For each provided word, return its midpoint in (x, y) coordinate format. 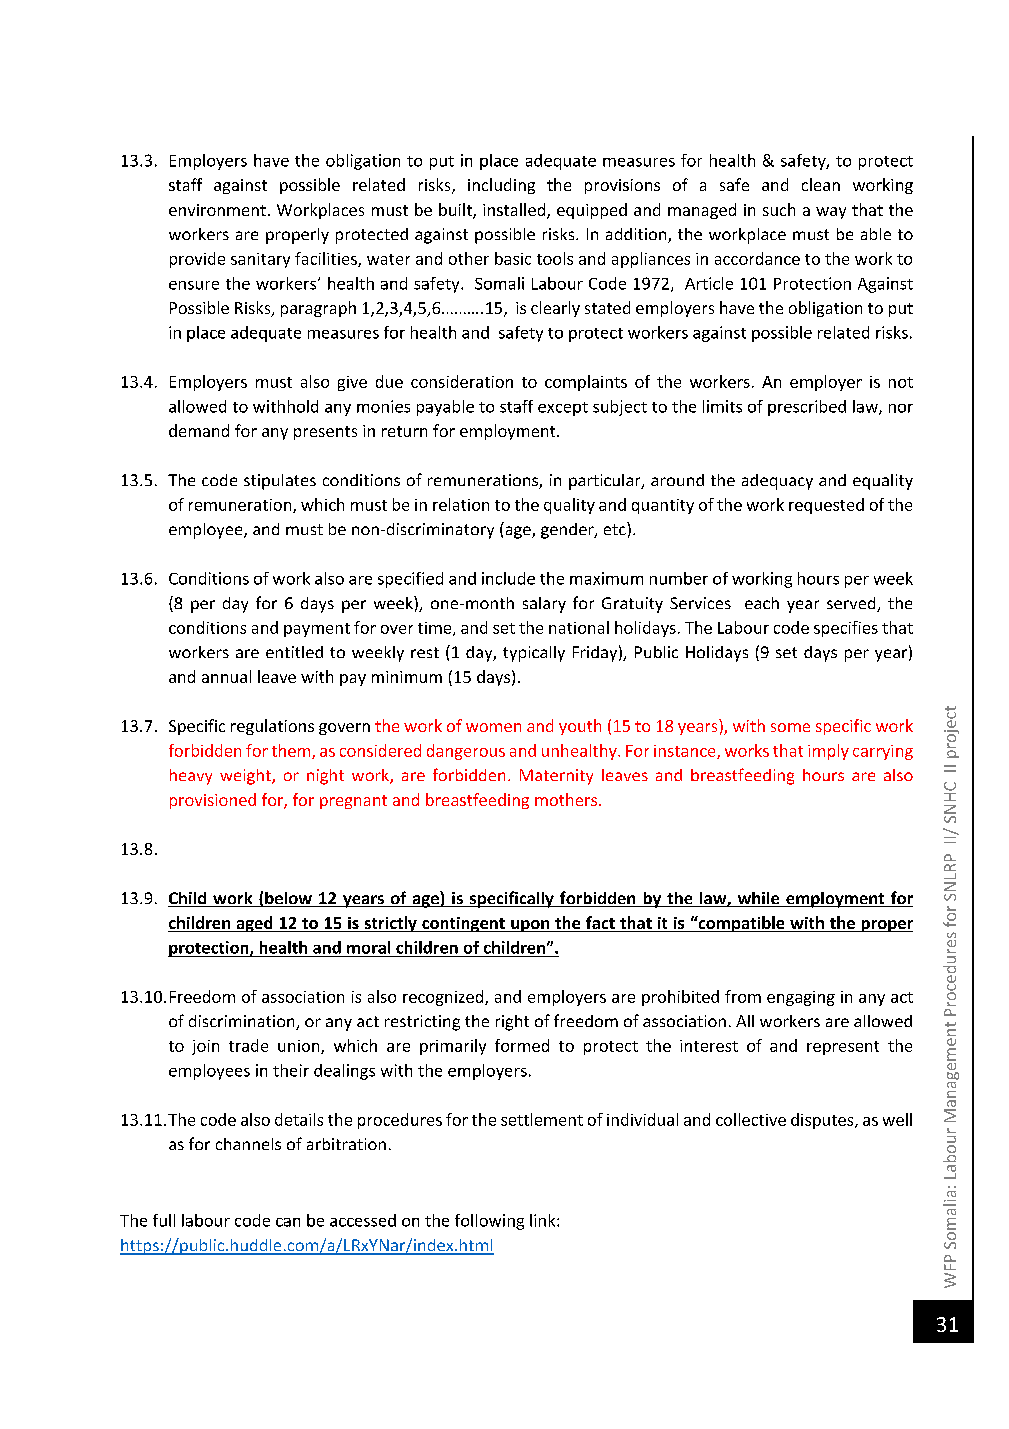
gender (568, 531)
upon (530, 926)
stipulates (280, 482)
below (288, 899)
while (758, 899)
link (544, 1220)
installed (515, 210)
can (288, 1222)
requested (826, 506)
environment (217, 210)
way (831, 213)
